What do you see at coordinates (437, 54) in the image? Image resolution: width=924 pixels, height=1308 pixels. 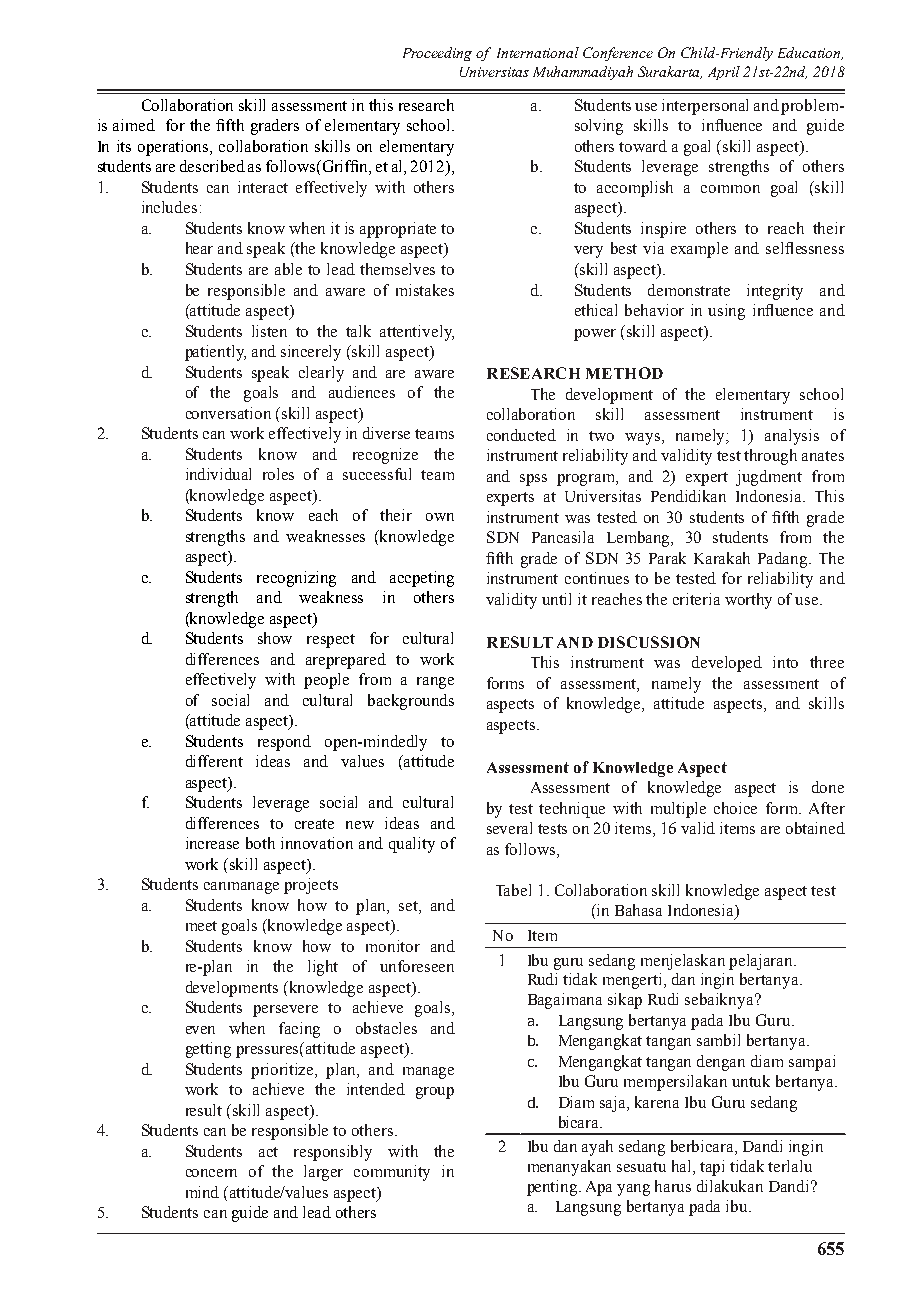 I see `Proceeding` at bounding box center [437, 54].
